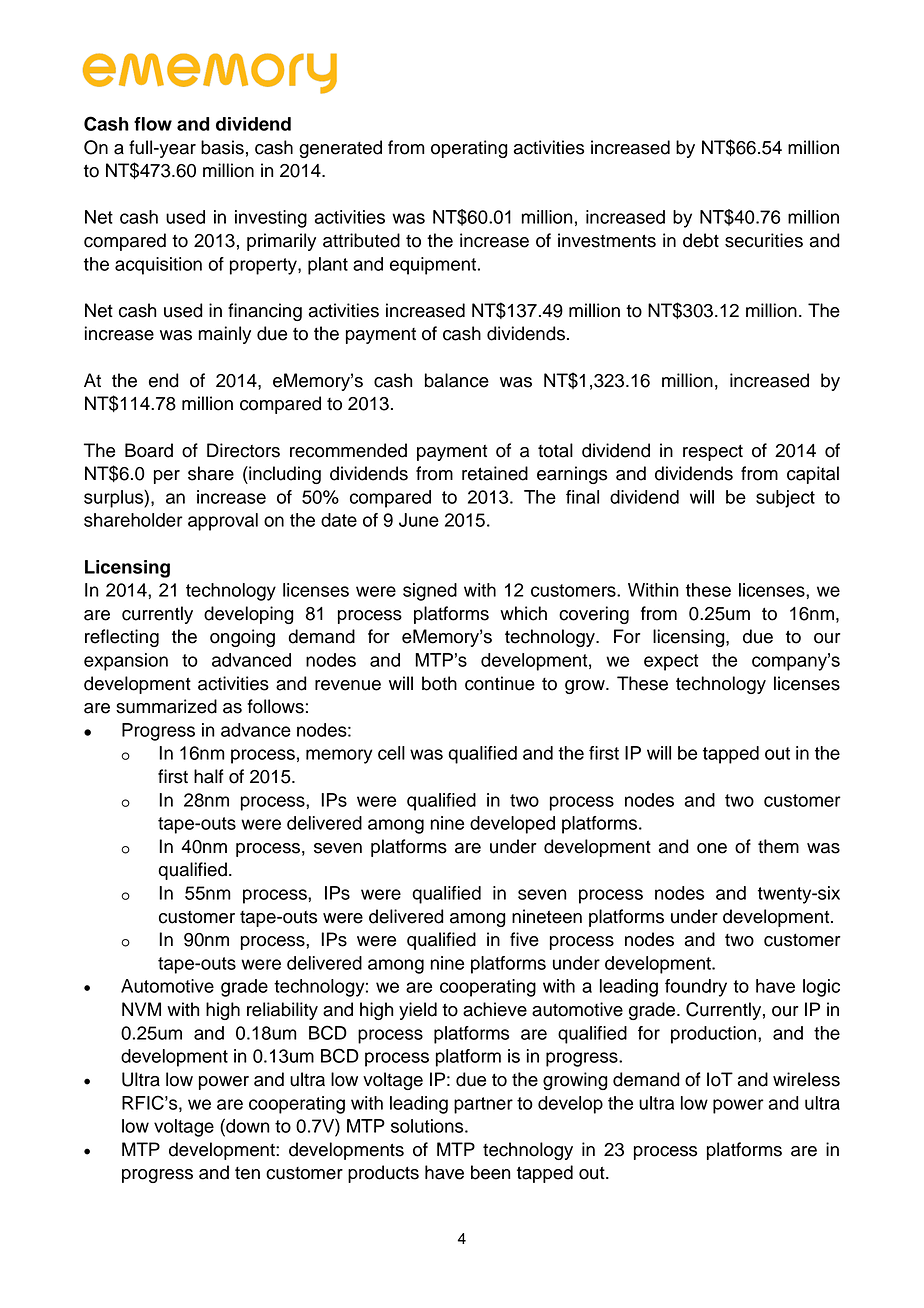 The height and width of the screenshot is (1308, 924). What do you see at coordinates (391, 753) in the screenshot?
I see `cell` at bounding box center [391, 753].
